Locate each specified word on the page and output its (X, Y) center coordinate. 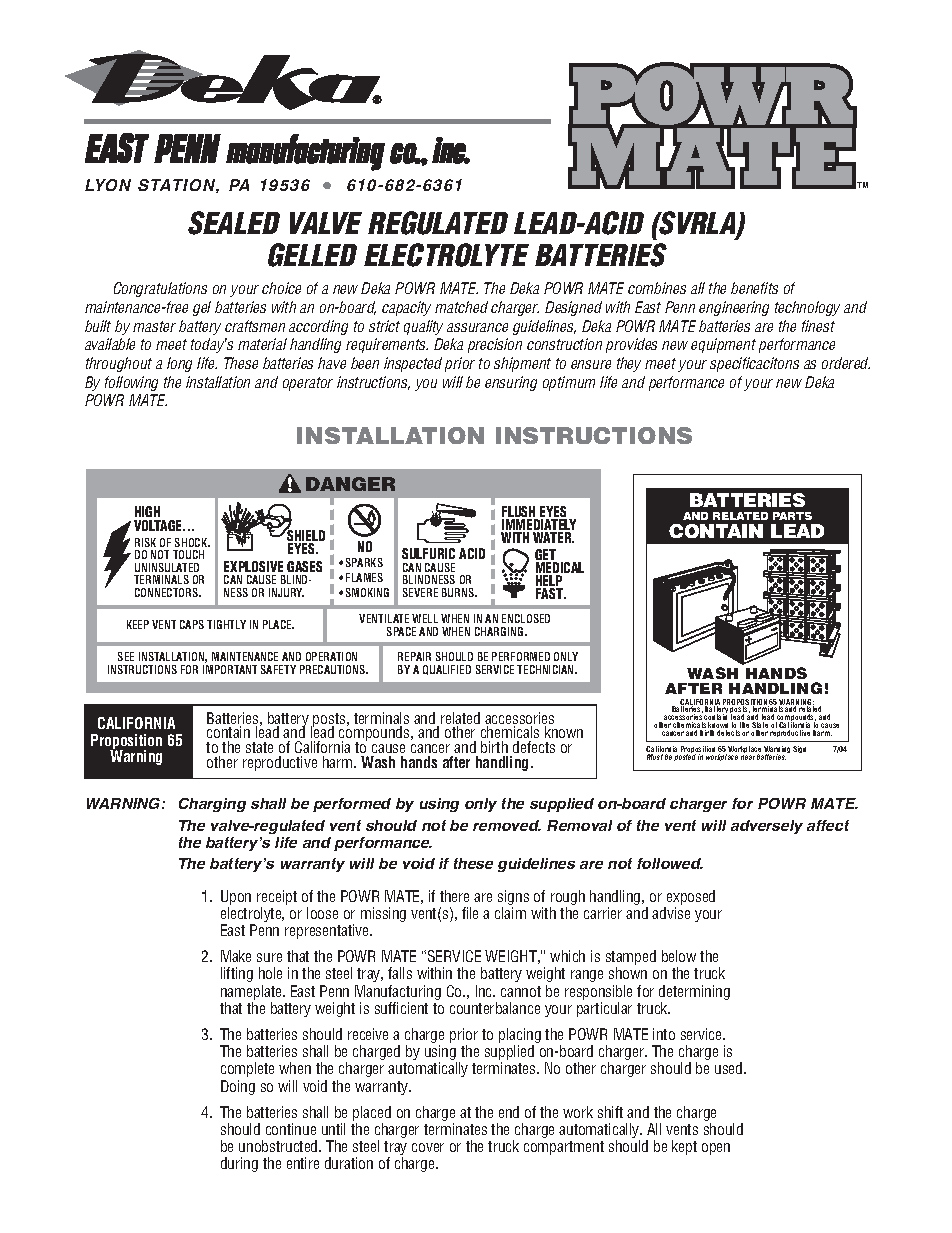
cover (428, 1147)
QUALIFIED (447, 670)
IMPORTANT (230, 669)
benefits (754, 288)
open (716, 1149)
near (748, 757)
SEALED (234, 223)
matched (461, 307)
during (239, 1164)
